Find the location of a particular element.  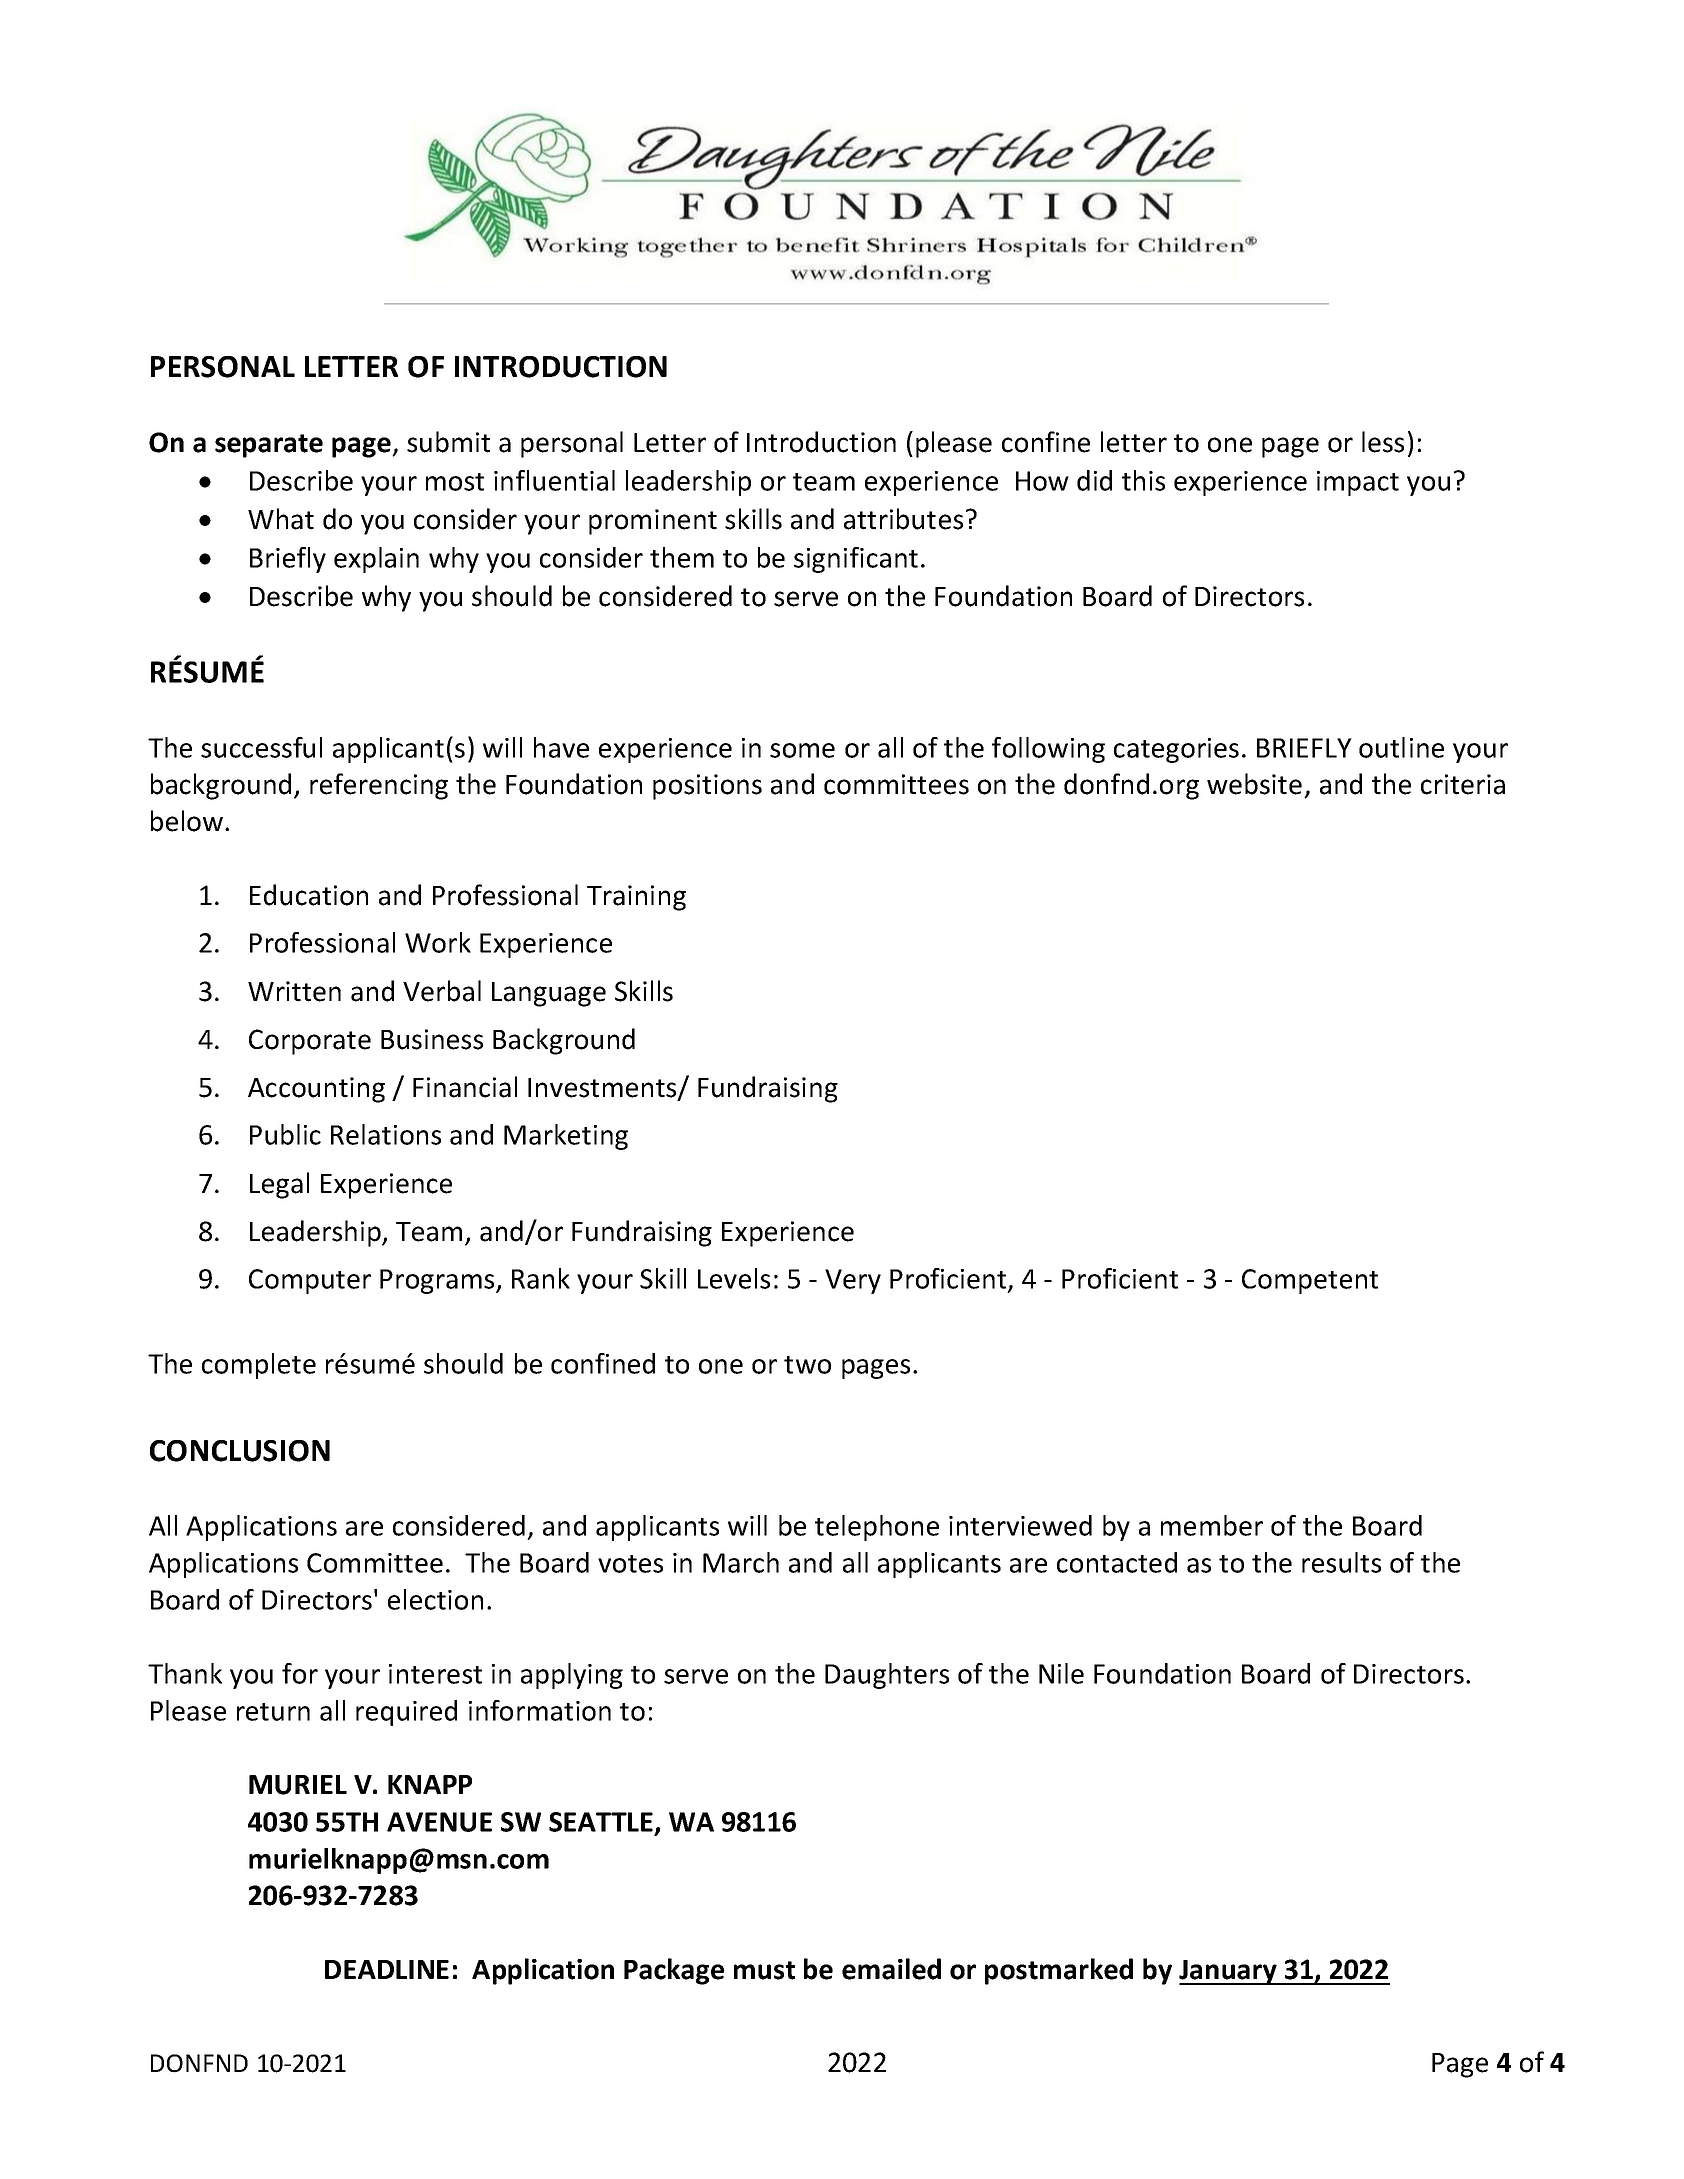

DEADLINE is located at coordinates (387, 1969).
